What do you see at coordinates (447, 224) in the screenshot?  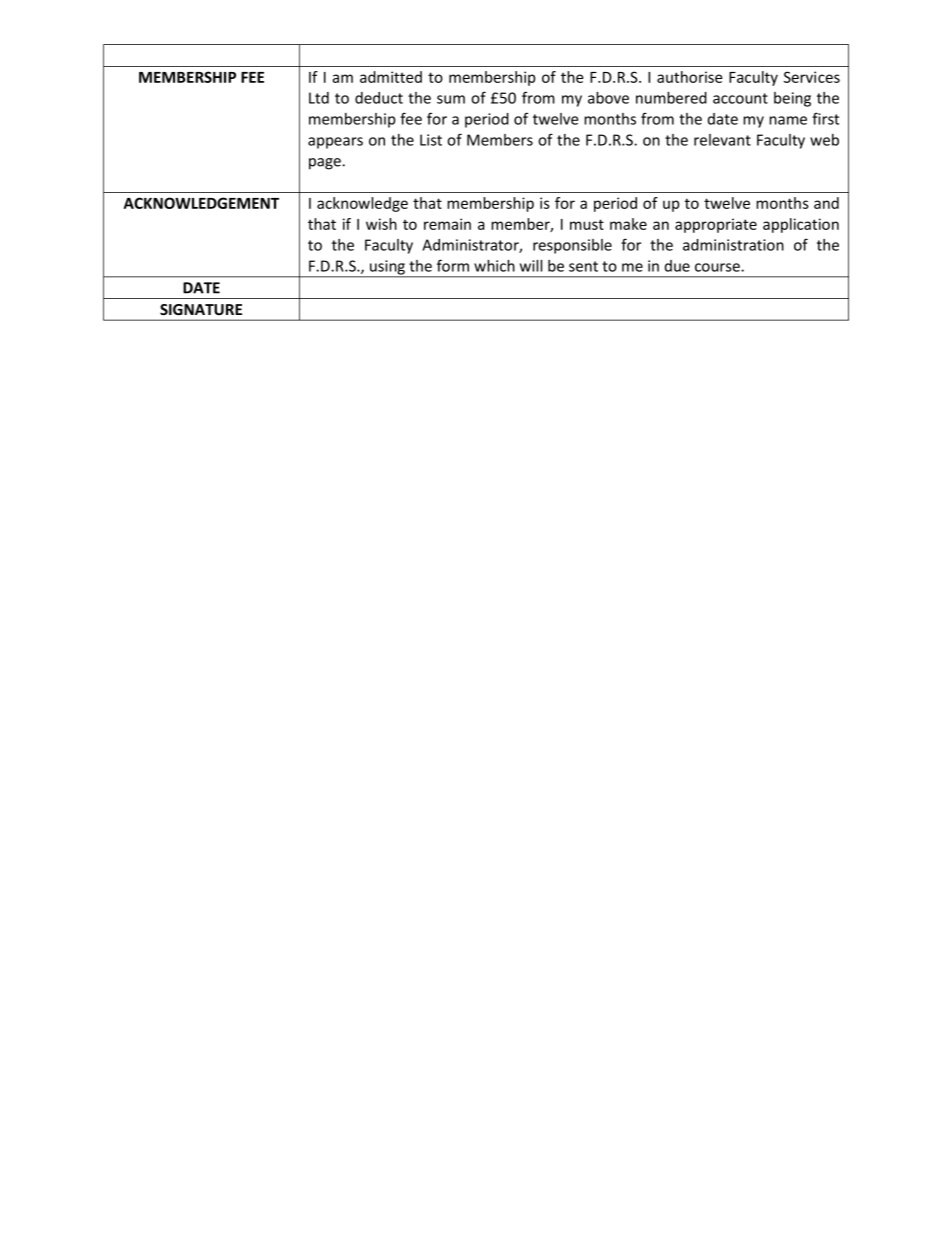 I see `remain` at bounding box center [447, 224].
